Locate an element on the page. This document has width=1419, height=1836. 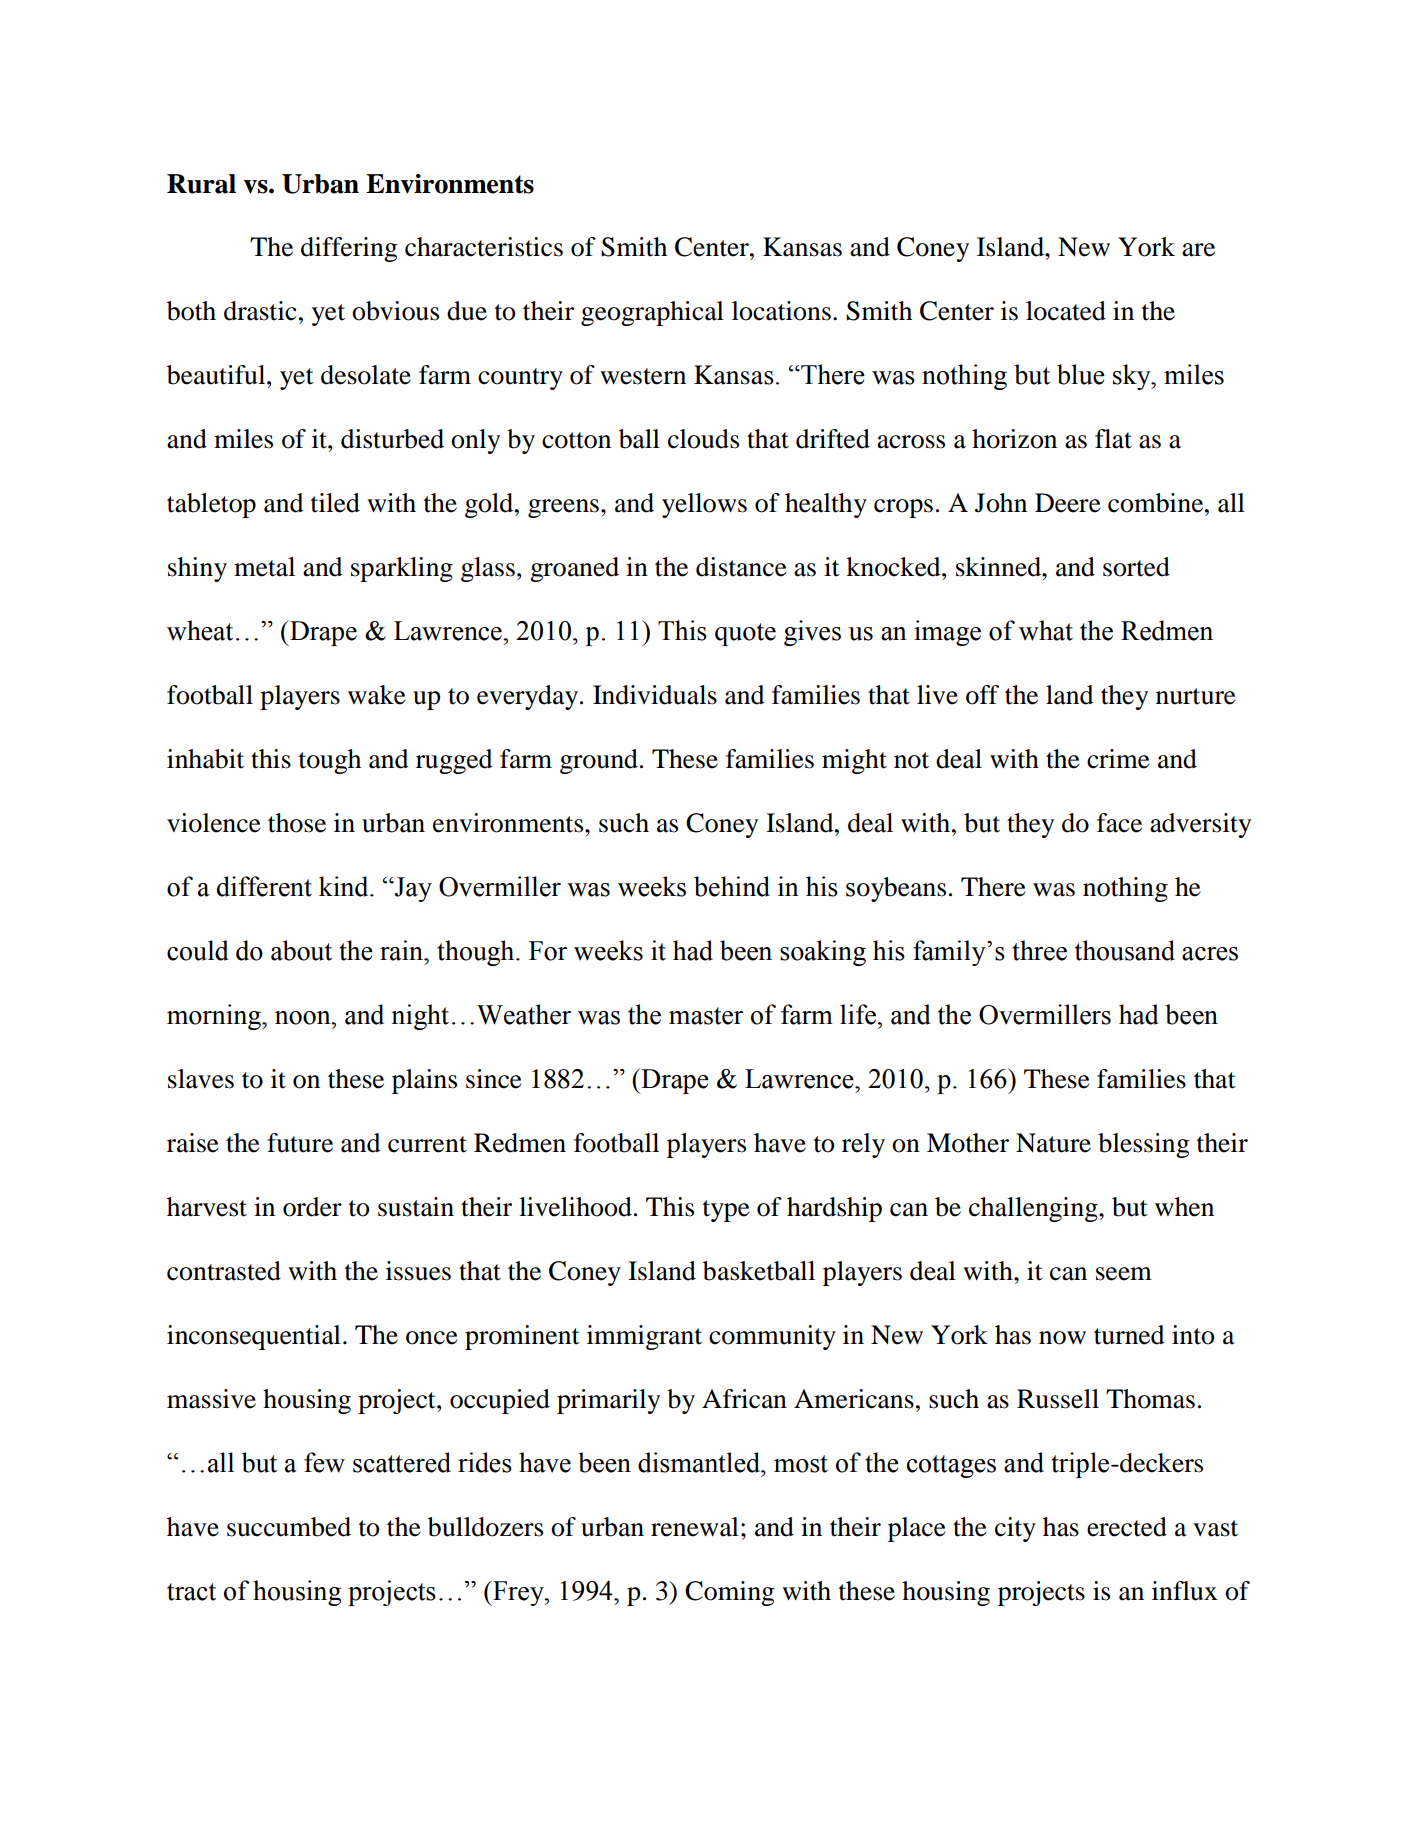
geographical is located at coordinates (652, 313).
